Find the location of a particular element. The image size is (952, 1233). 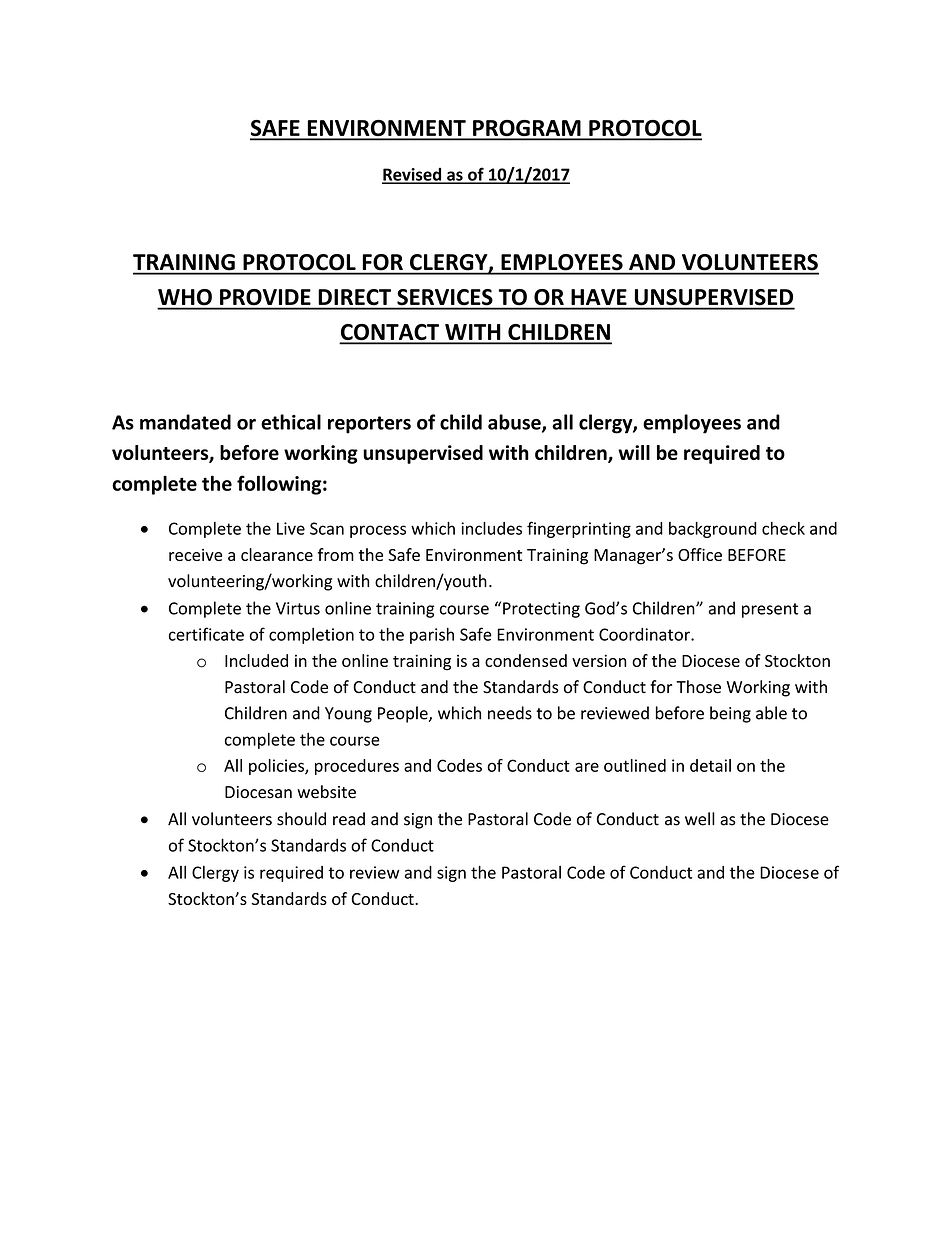

PROGRAM is located at coordinates (527, 129).
